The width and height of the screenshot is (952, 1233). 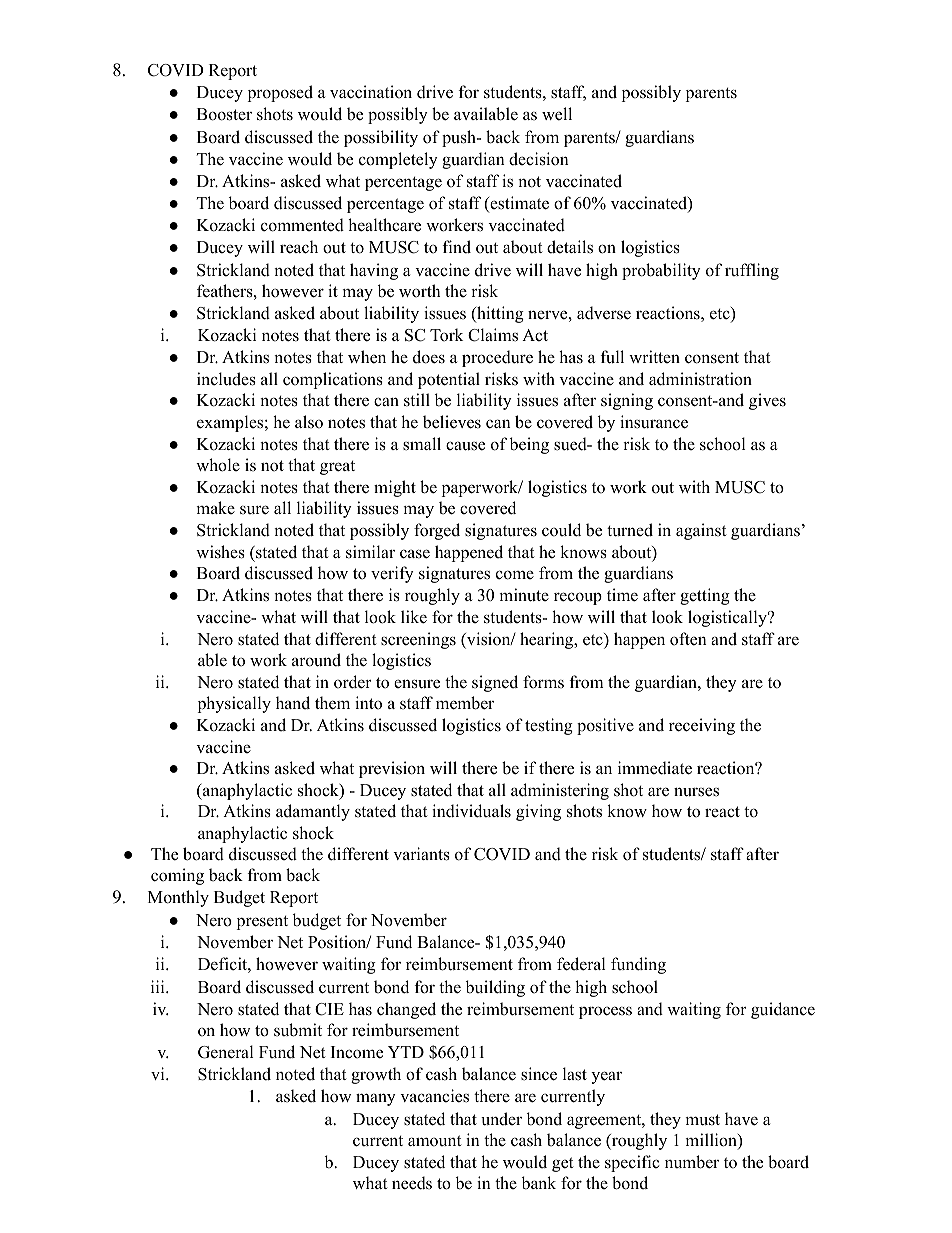 I want to click on screenings, so click(x=418, y=640).
